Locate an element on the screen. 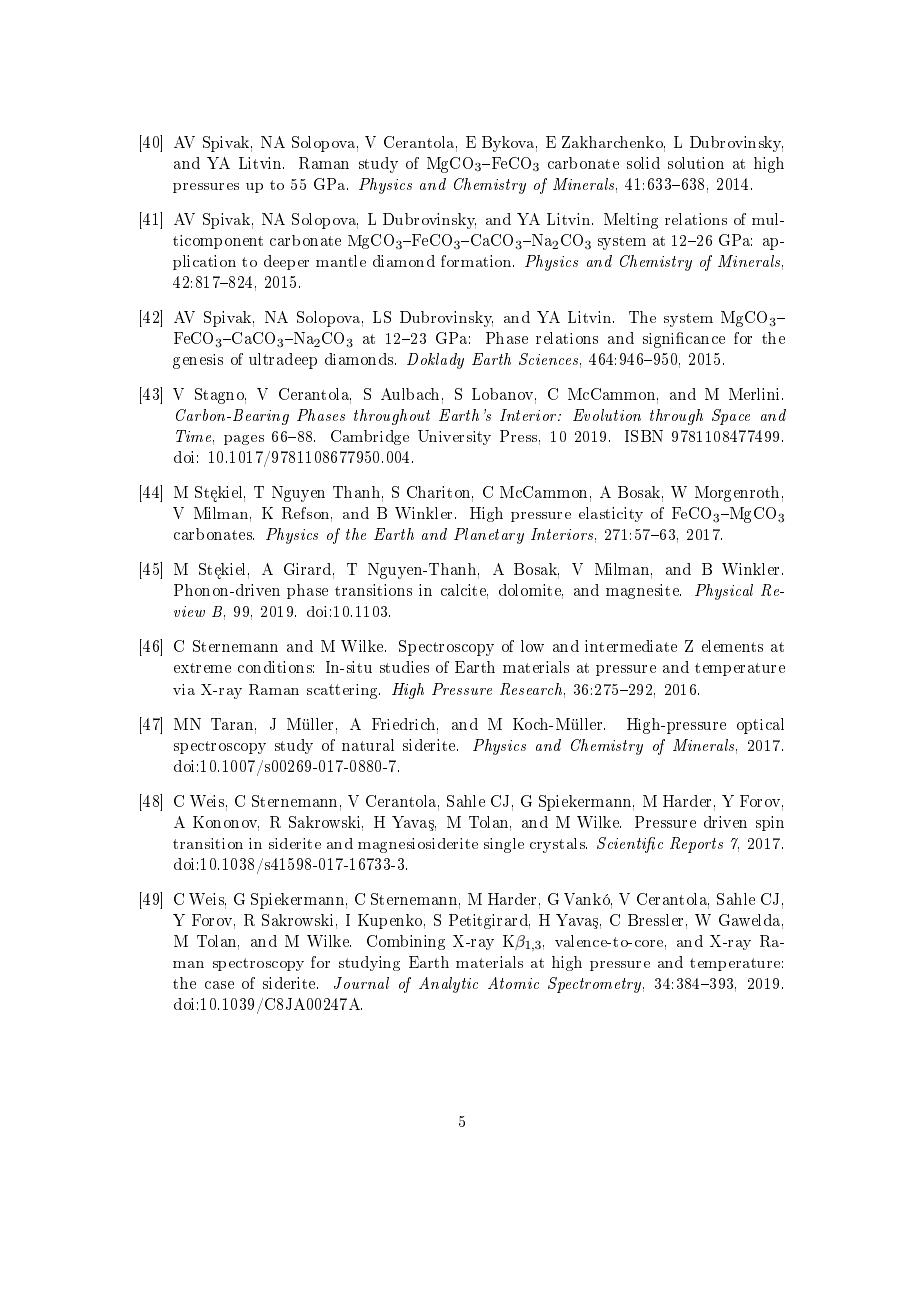 Image resolution: width=924 pixels, height=1308 pixels. solution is located at coordinates (696, 163).
